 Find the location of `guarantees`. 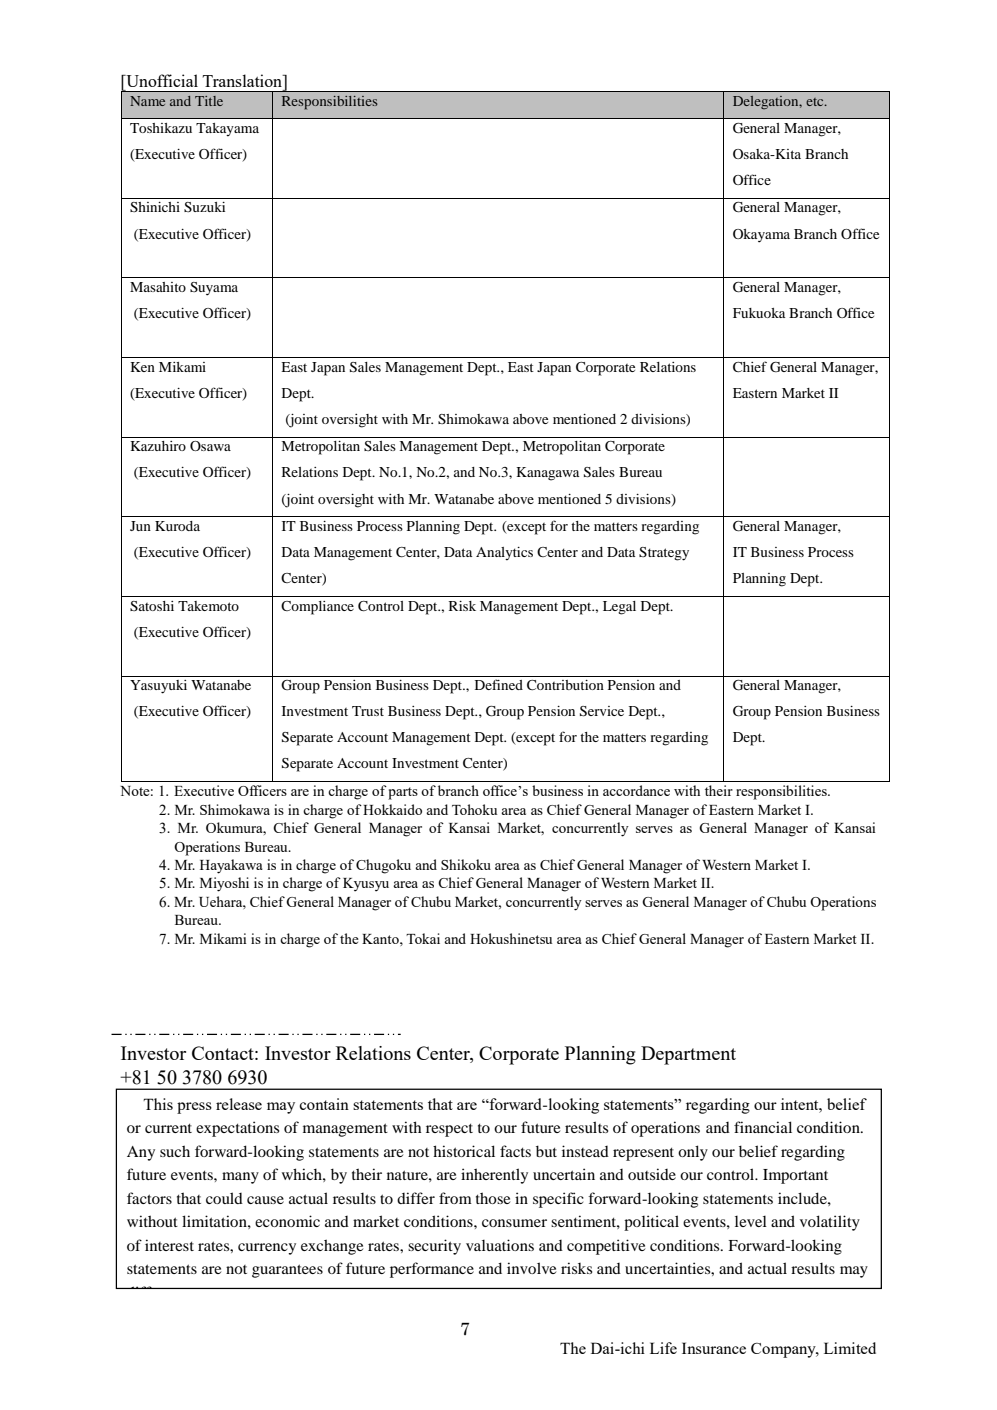

guarantees is located at coordinates (287, 1271).
